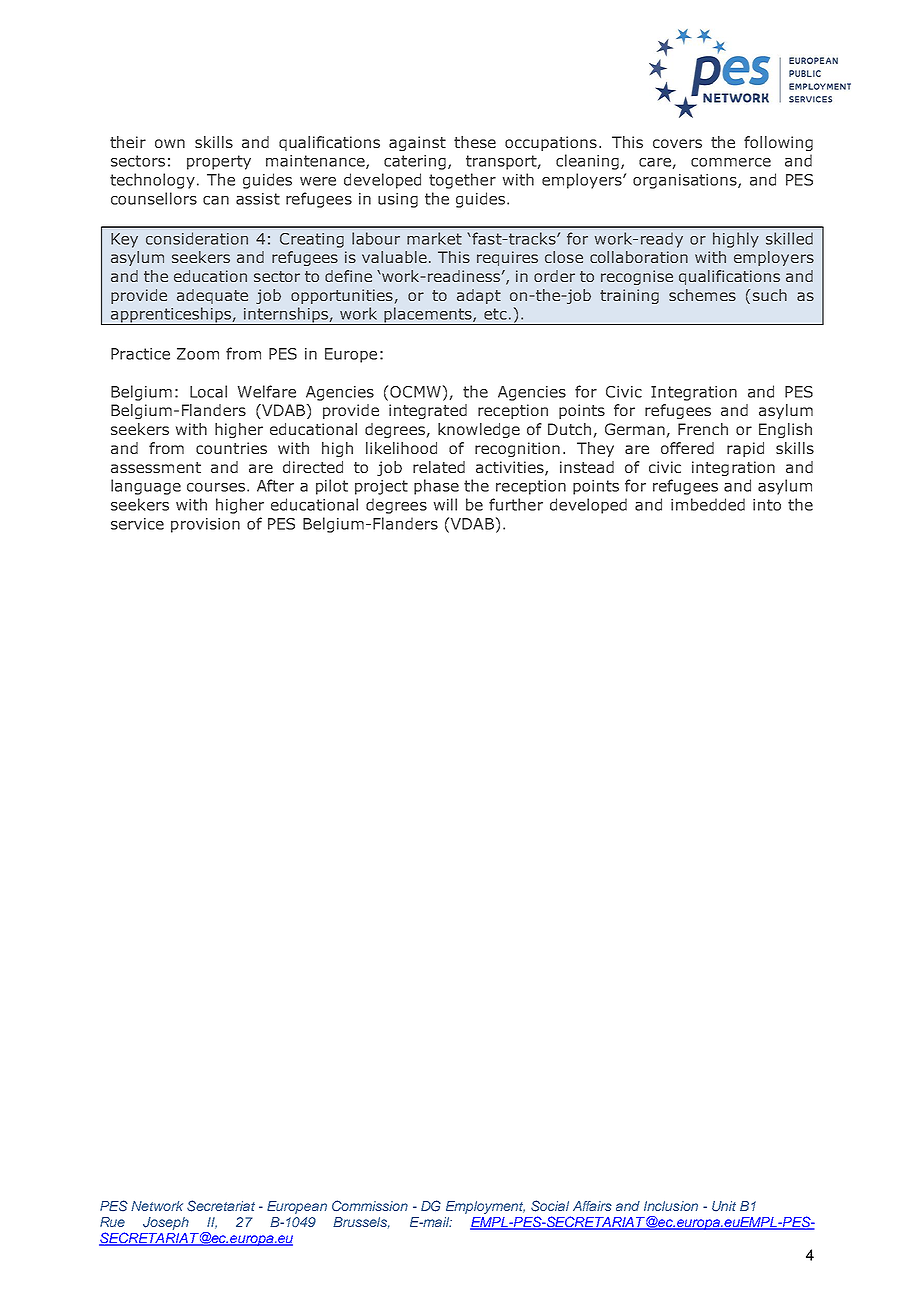 The width and height of the screenshot is (924, 1308). I want to click on provision, so click(205, 525).
